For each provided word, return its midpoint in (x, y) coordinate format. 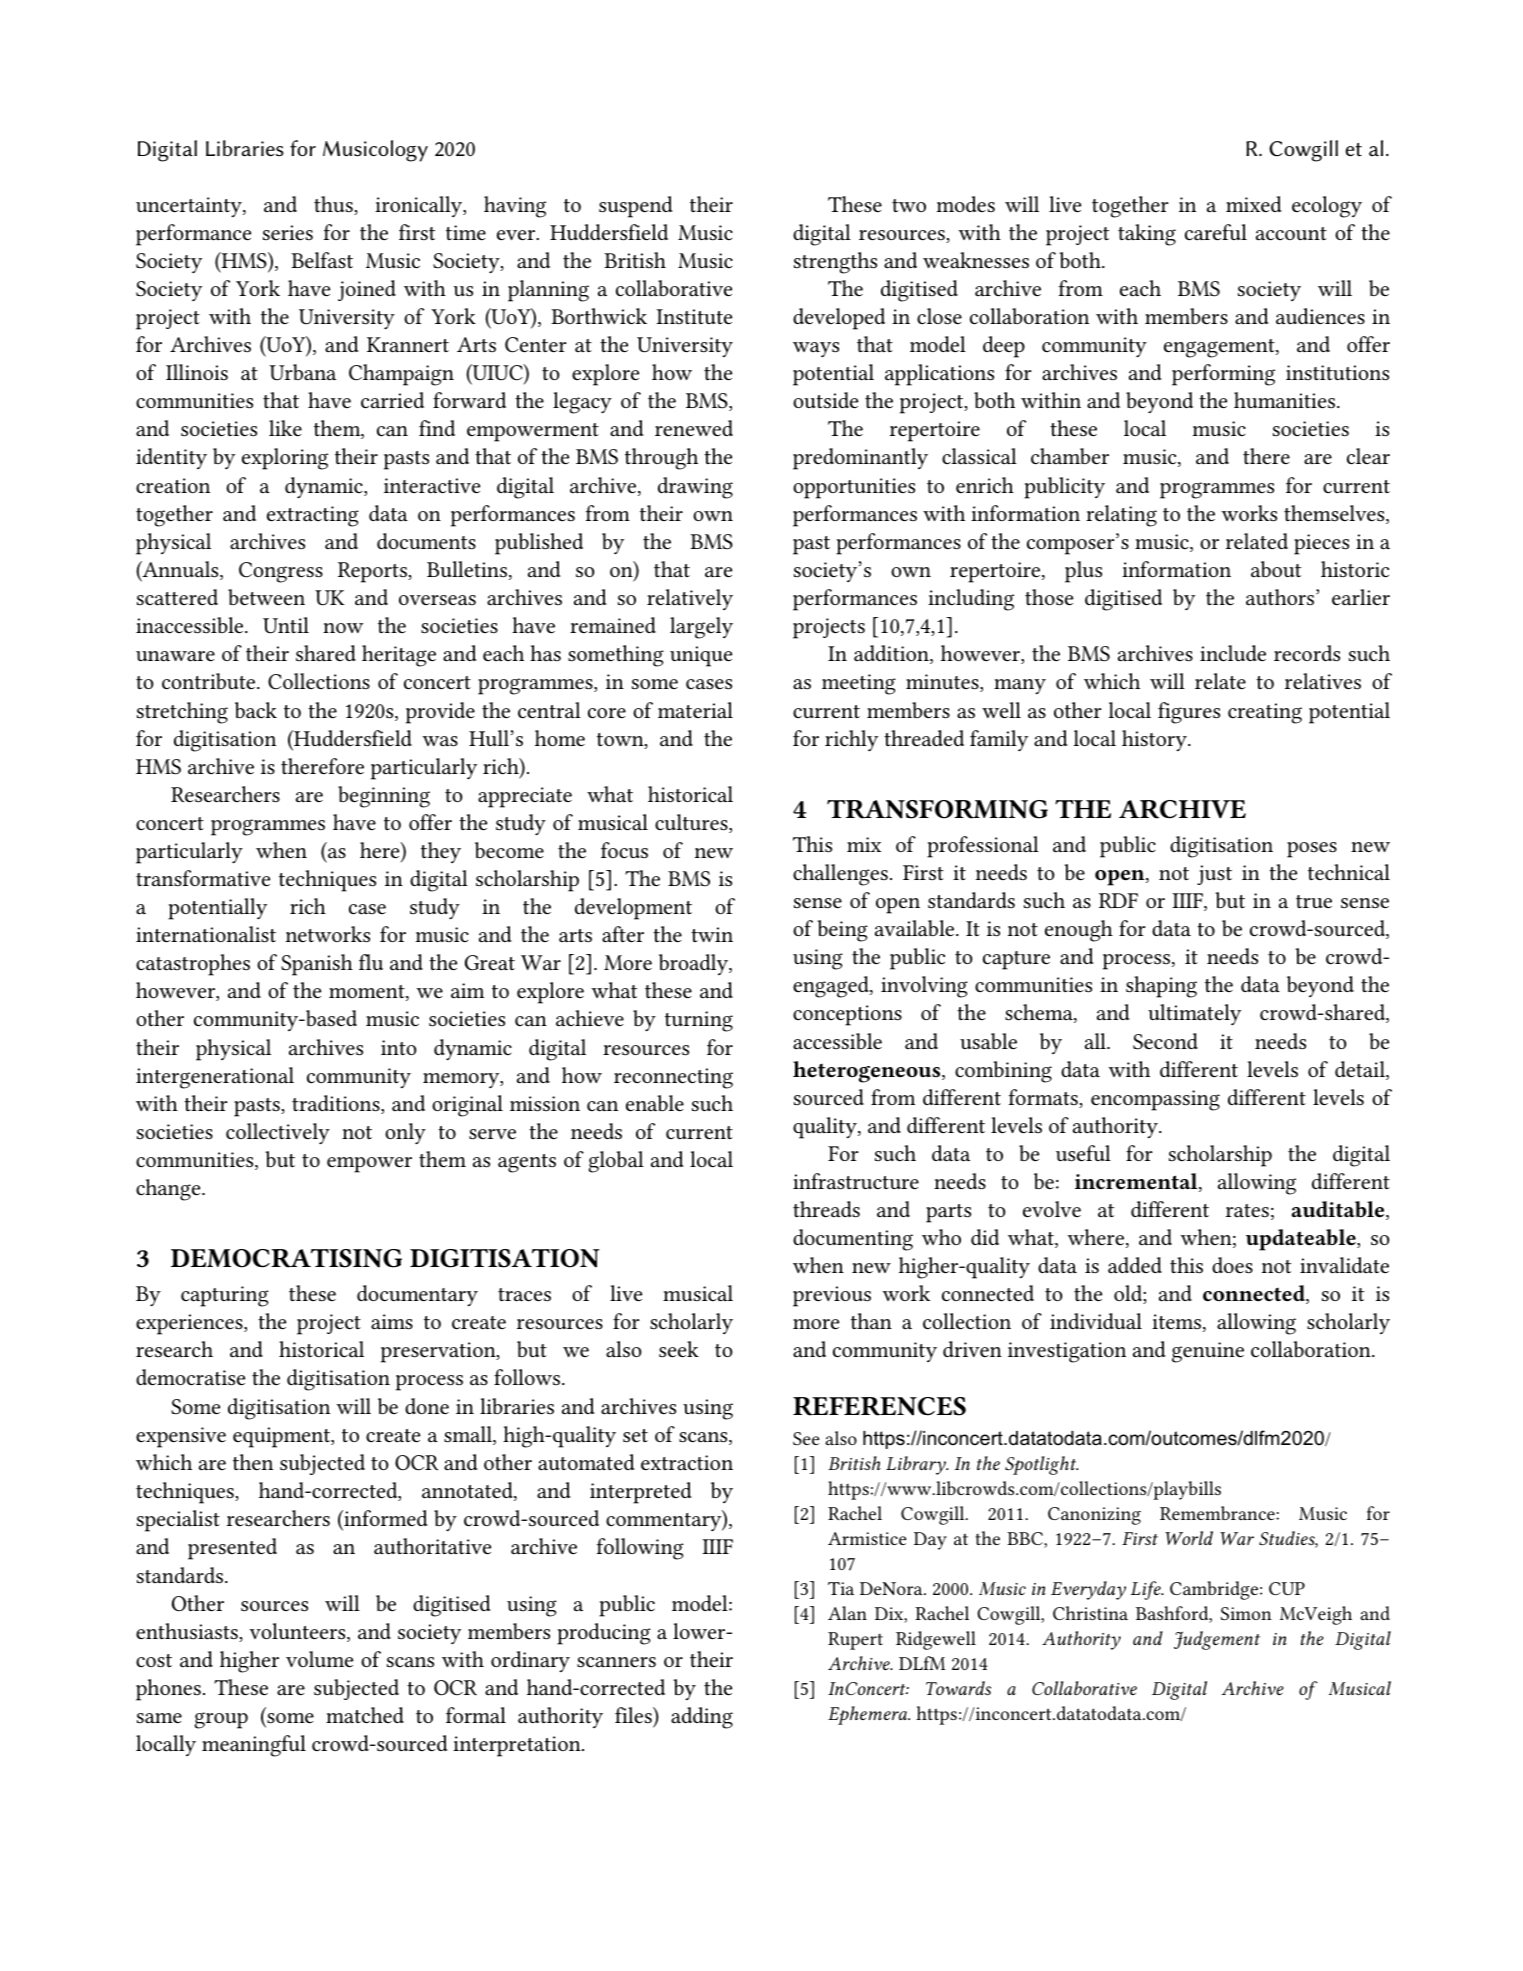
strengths (835, 263)
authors (1281, 597)
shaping (1161, 987)
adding (702, 1718)
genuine (1208, 1352)
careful (1216, 232)
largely (701, 628)
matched (365, 1715)
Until (286, 625)
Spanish (317, 965)
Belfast (322, 260)
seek (679, 1349)
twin (712, 934)
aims (392, 1322)
